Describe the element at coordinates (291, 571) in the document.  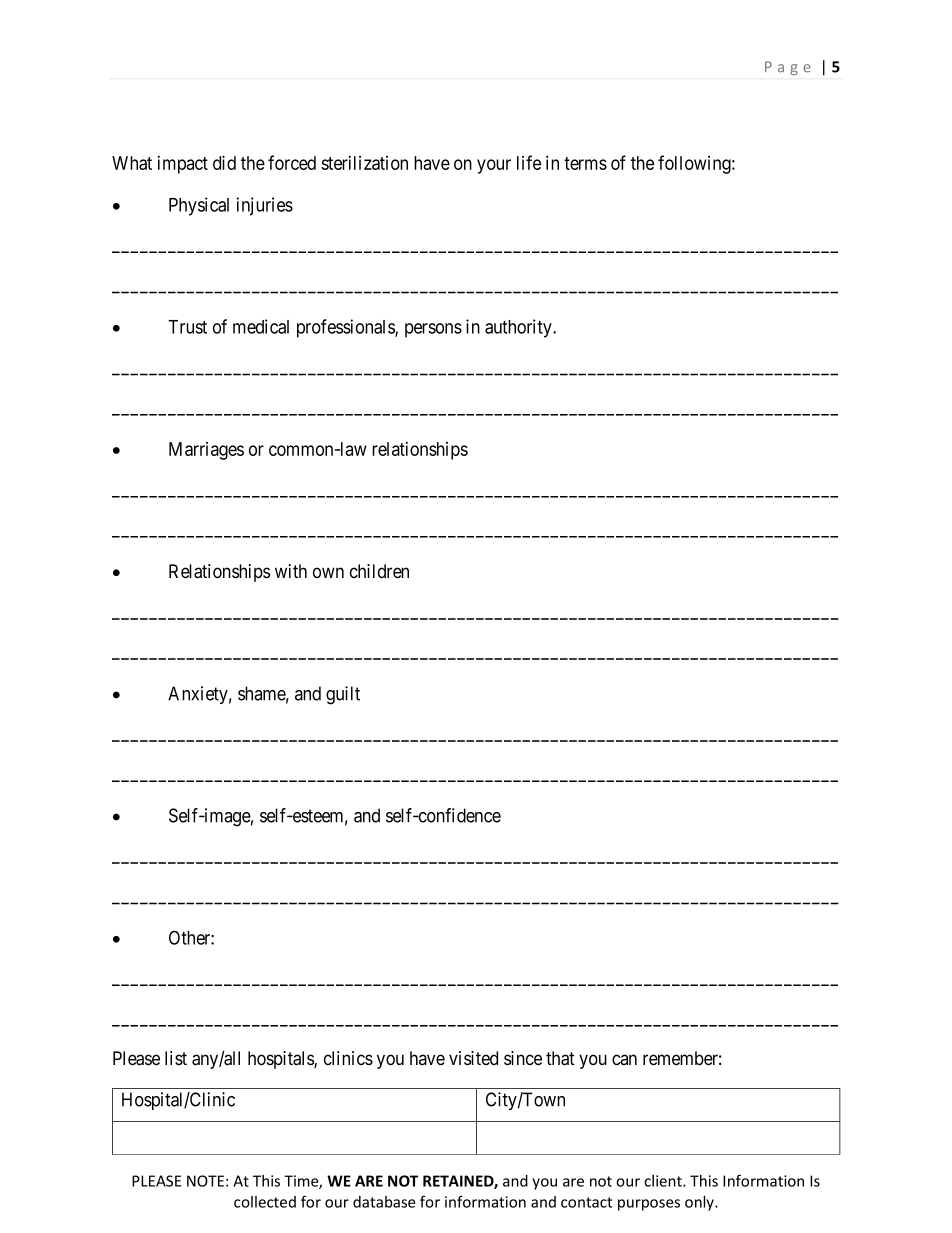
I see `with` at that location.
